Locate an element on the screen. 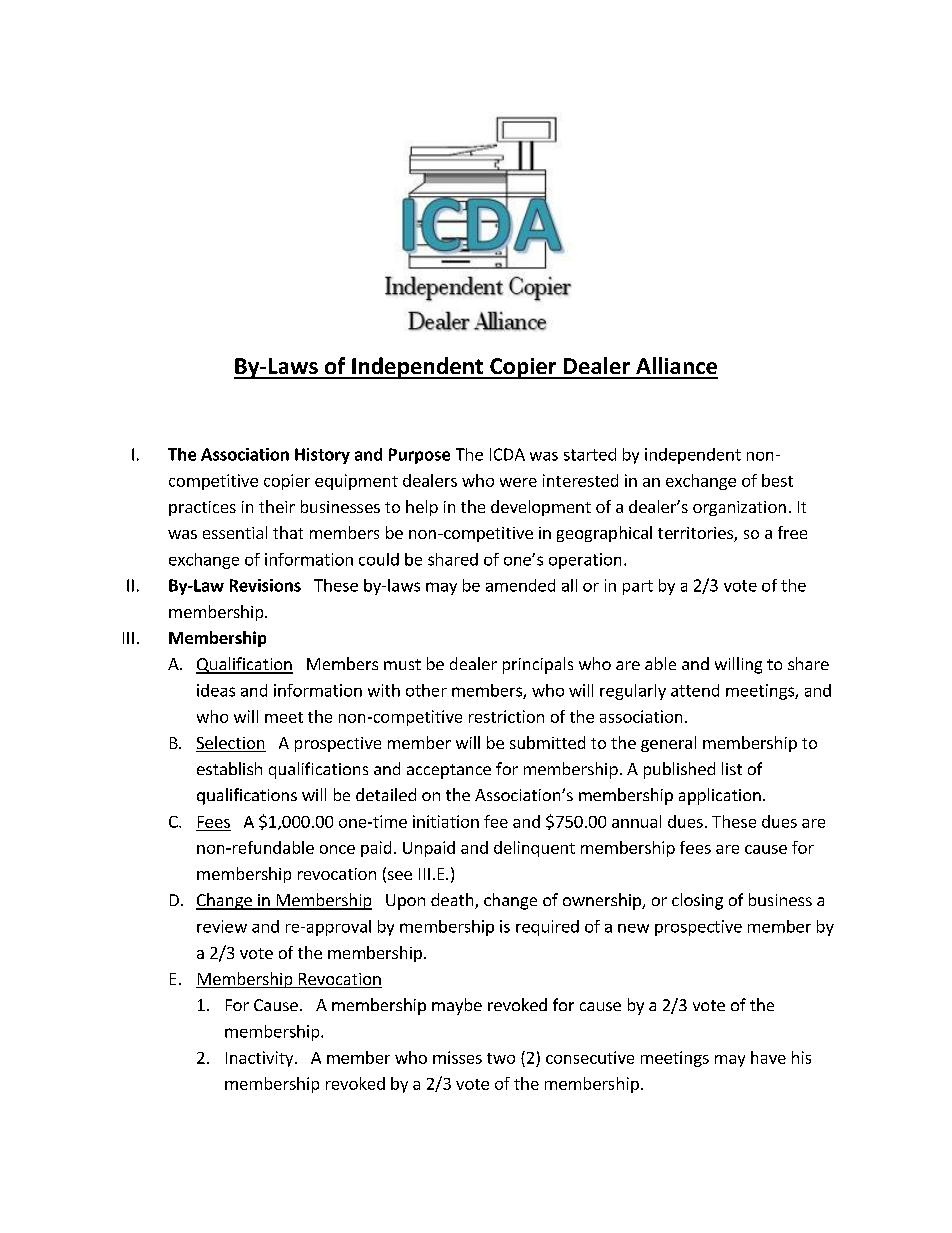 This screenshot has height=1233, width=952. best is located at coordinates (777, 480).
